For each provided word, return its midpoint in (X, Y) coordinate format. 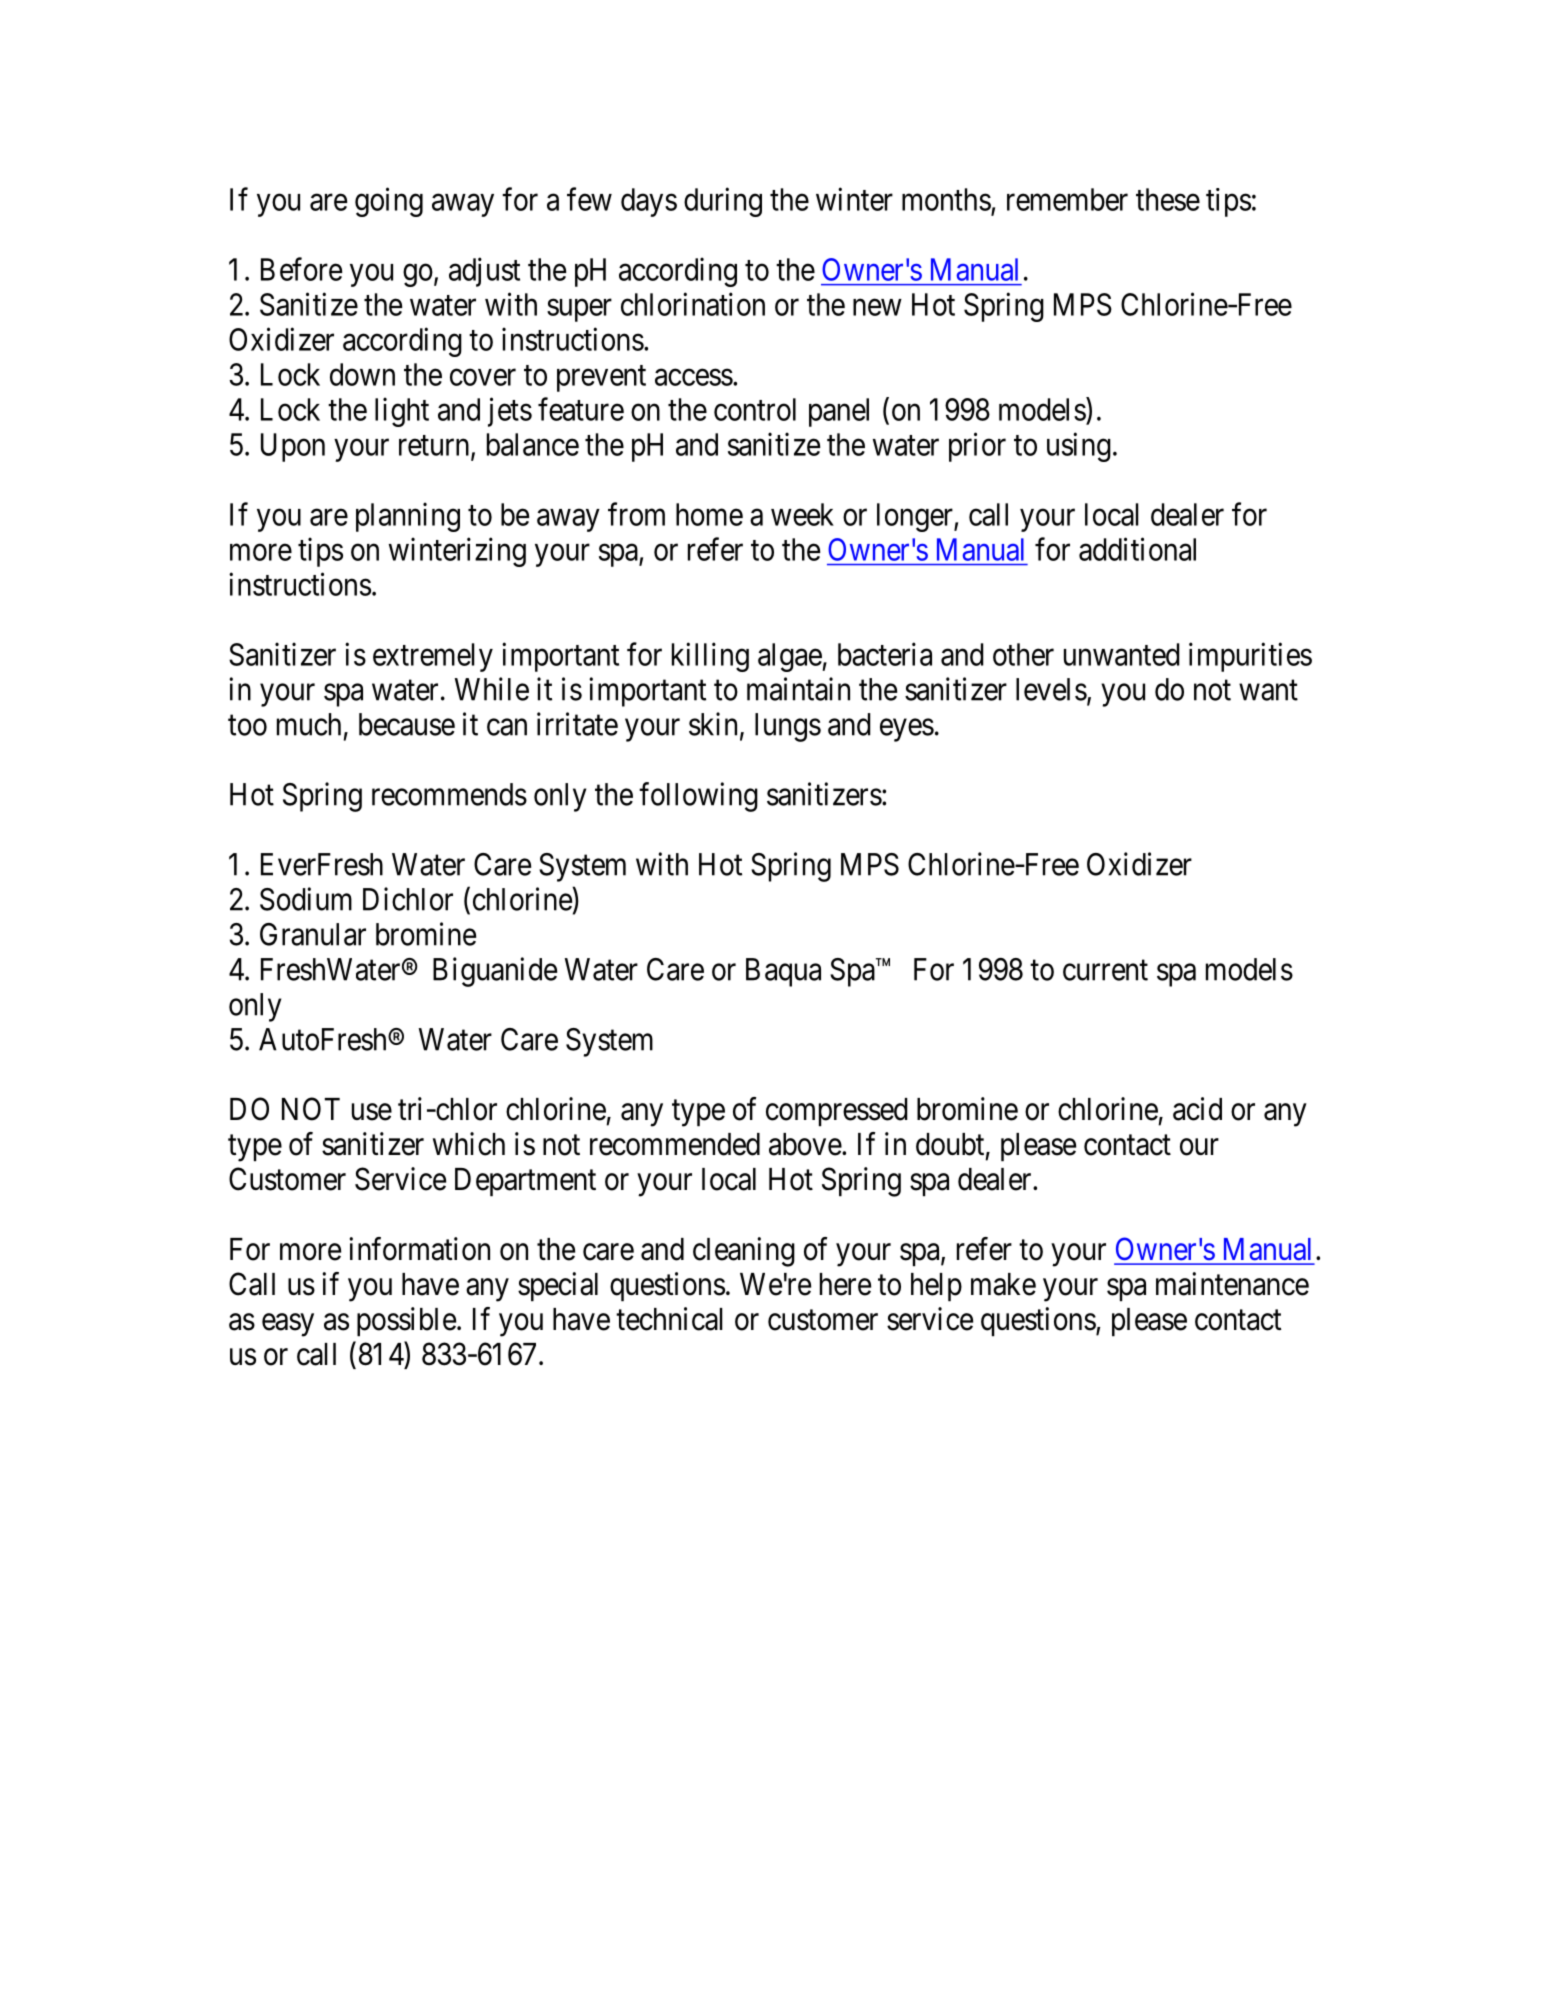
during (723, 202)
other (1023, 654)
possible (406, 1322)
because (407, 724)
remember (1067, 199)
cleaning (744, 1252)
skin (713, 724)
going (389, 202)
